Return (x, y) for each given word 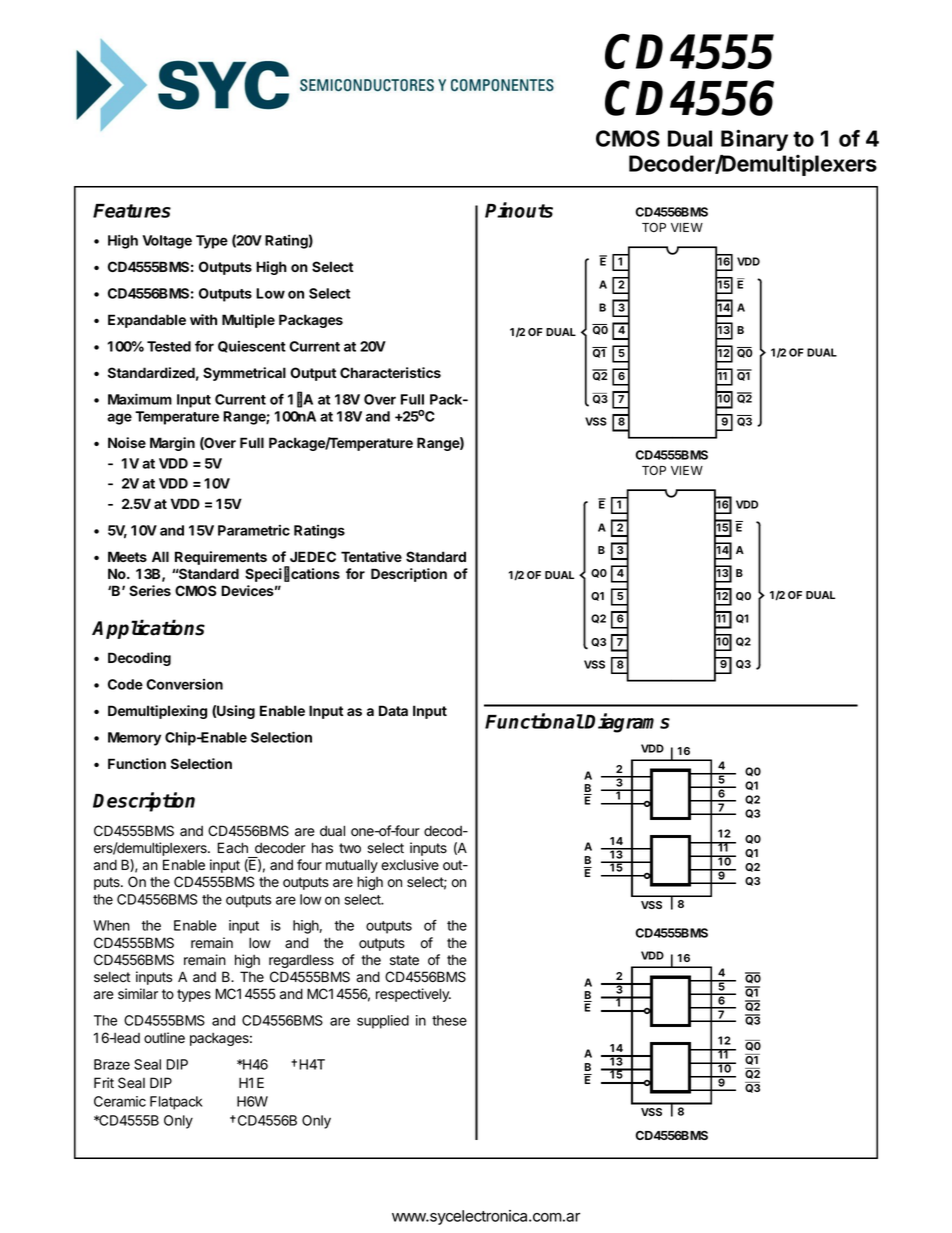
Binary (754, 140)
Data (393, 710)
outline (164, 1038)
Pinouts (519, 210)
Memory (134, 739)
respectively (413, 995)
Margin (172, 444)
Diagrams (627, 723)
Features (132, 211)
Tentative (371, 556)
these (449, 1020)
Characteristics (390, 372)
